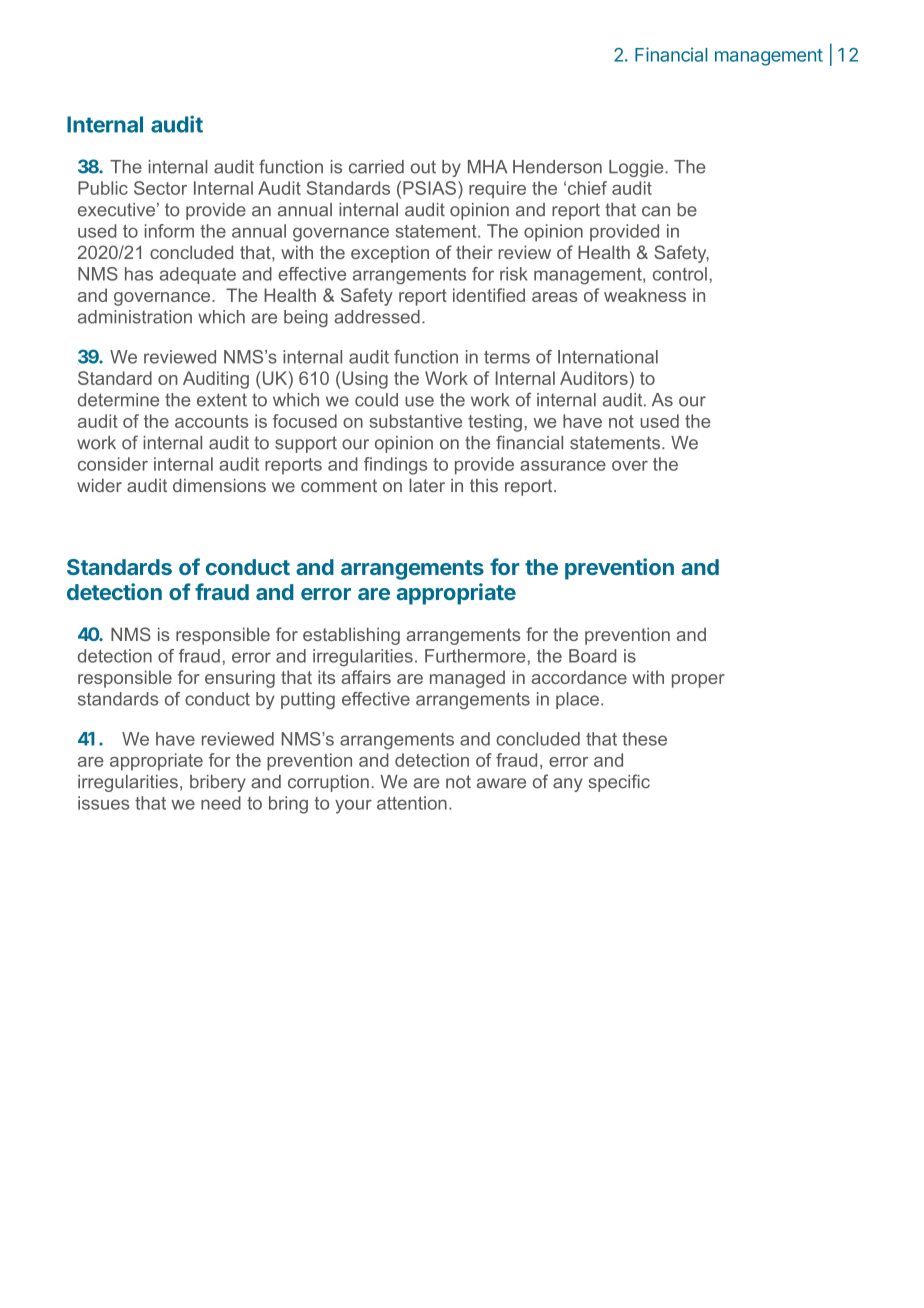 Image resolution: width=924 pixels, height=1308 pixels. What do you see at coordinates (218, 783) in the screenshot?
I see `bribery` at bounding box center [218, 783].
